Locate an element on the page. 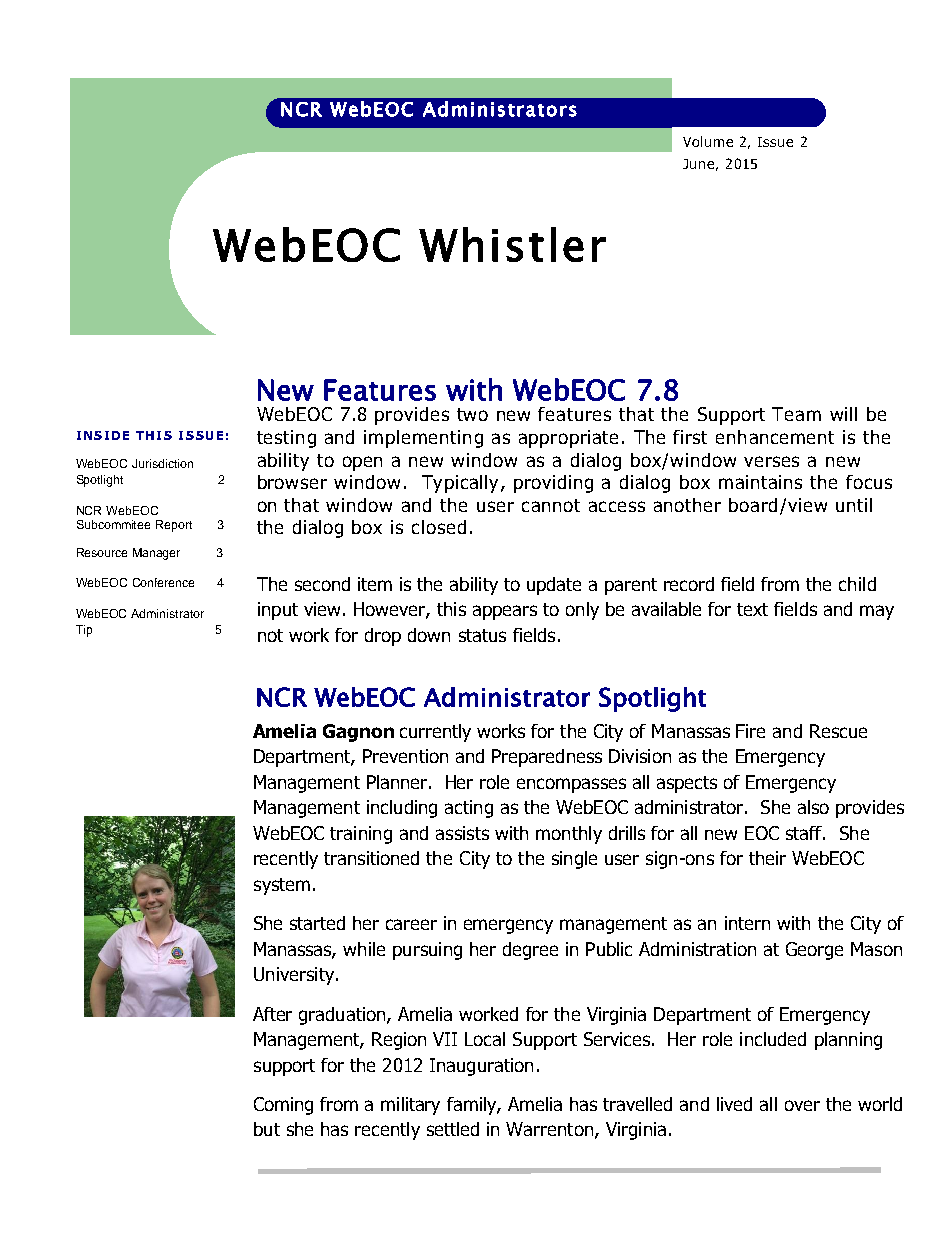 Image resolution: width=952 pixels, height=1233 pixels. status is located at coordinates (482, 635).
